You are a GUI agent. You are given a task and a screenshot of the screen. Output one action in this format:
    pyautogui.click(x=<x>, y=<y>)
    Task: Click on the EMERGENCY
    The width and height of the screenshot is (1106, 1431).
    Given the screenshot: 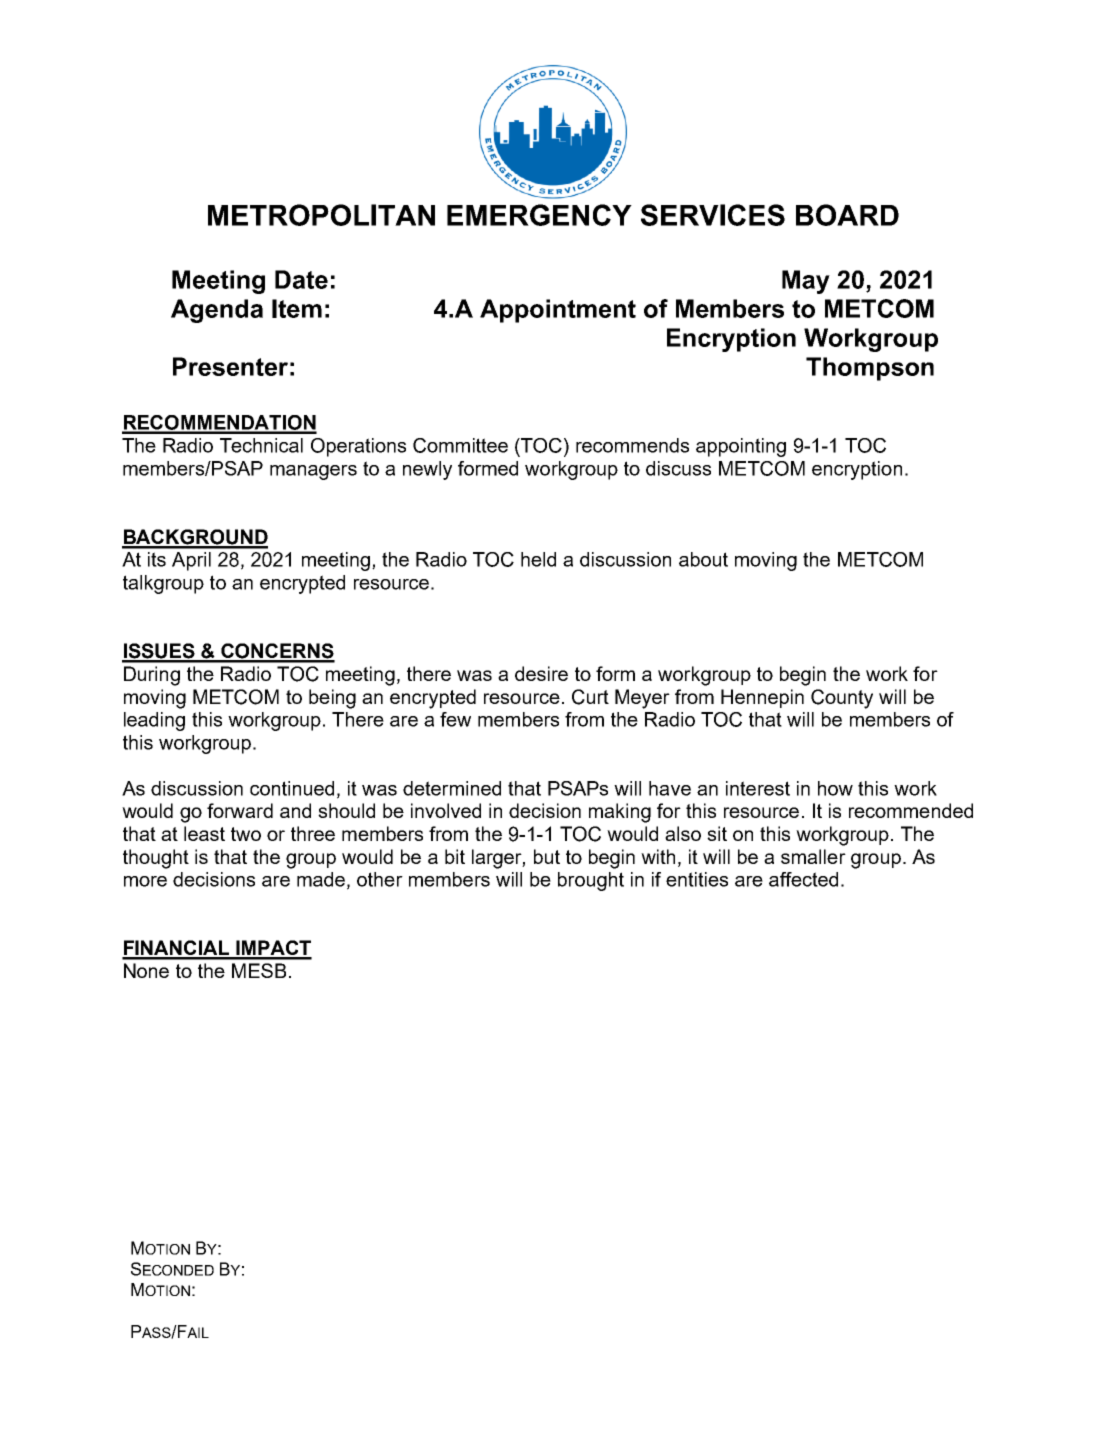 What is the action you would take?
    pyautogui.click(x=539, y=215)
